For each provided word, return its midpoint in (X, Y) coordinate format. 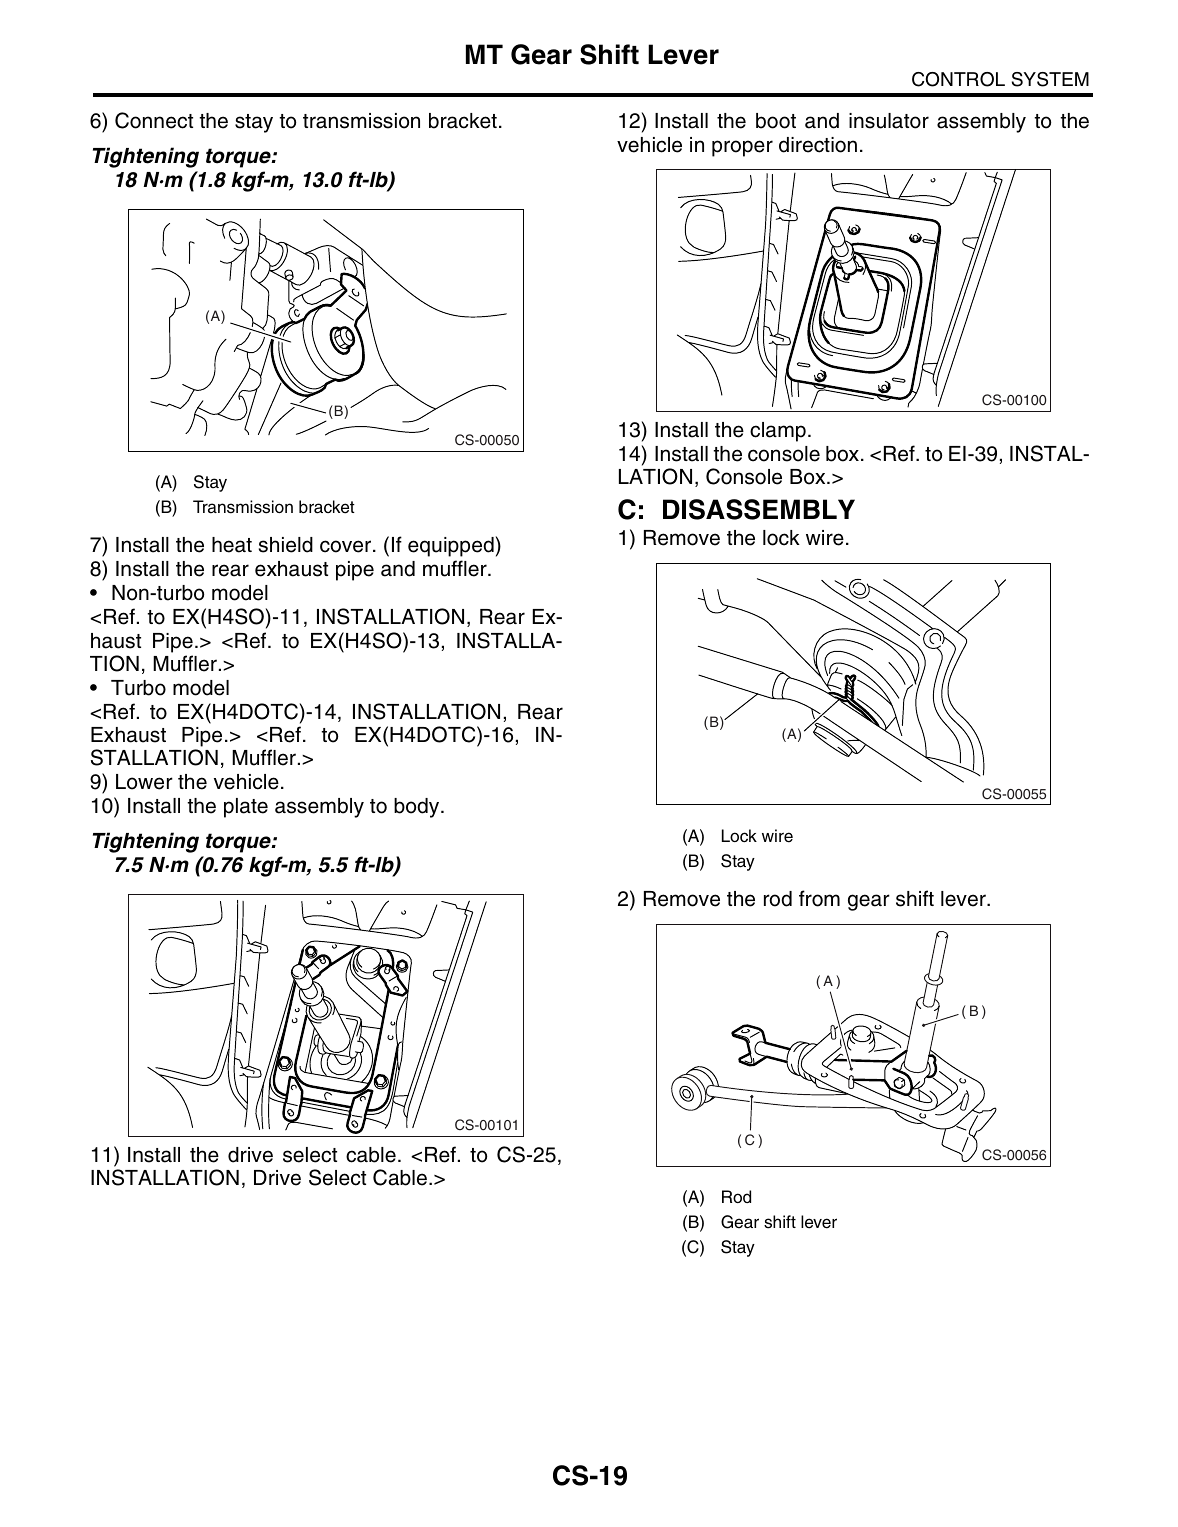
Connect (154, 120)
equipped (451, 547)
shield (286, 545)
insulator (889, 121)
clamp (778, 432)
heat (232, 545)
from (819, 898)
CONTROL (958, 79)
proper (742, 148)
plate (246, 808)
